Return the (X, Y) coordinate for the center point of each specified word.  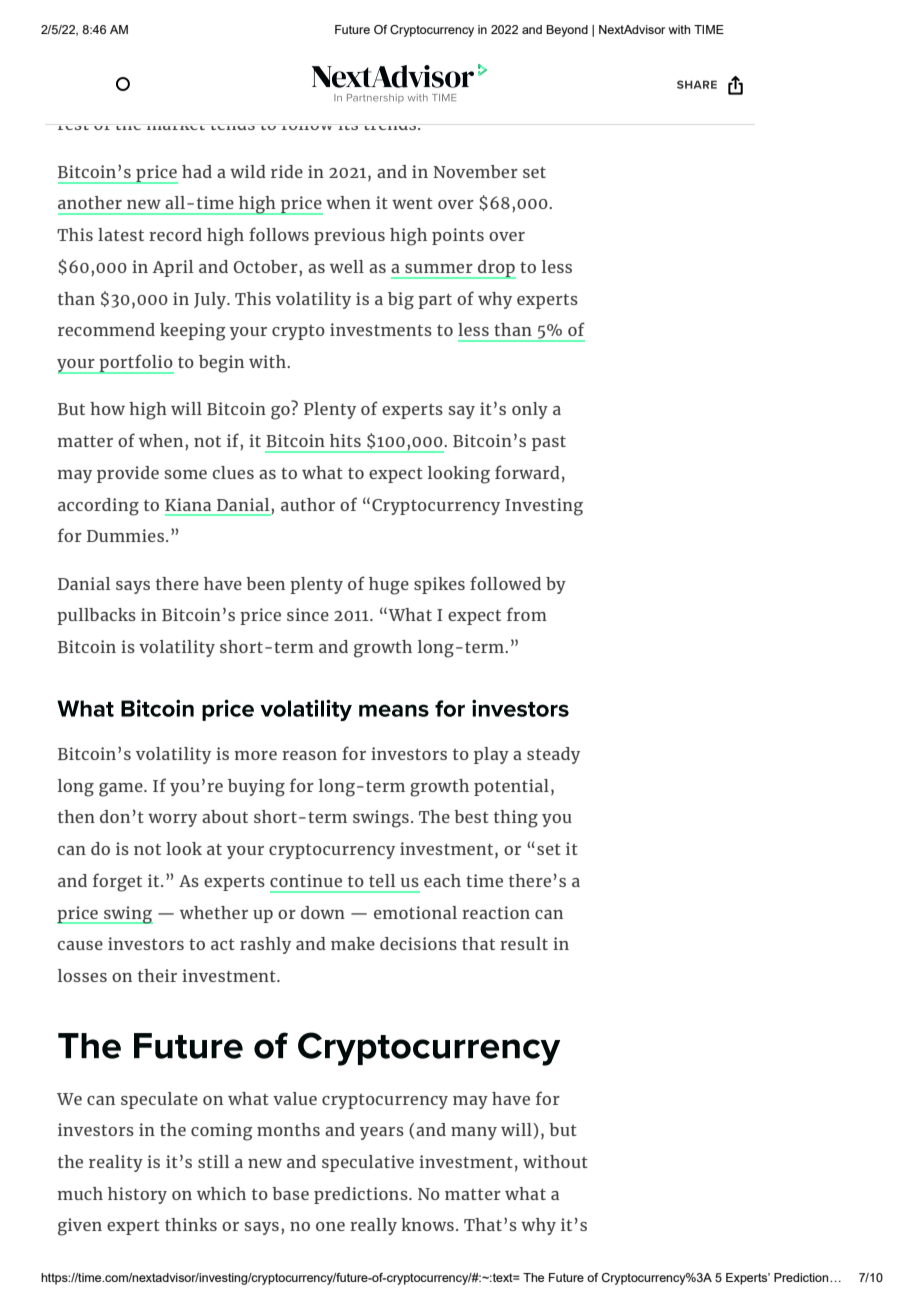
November (475, 171)
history (137, 1195)
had (197, 171)
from (527, 614)
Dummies (127, 535)
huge (389, 586)
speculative (368, 1163)
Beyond (567, 31)
